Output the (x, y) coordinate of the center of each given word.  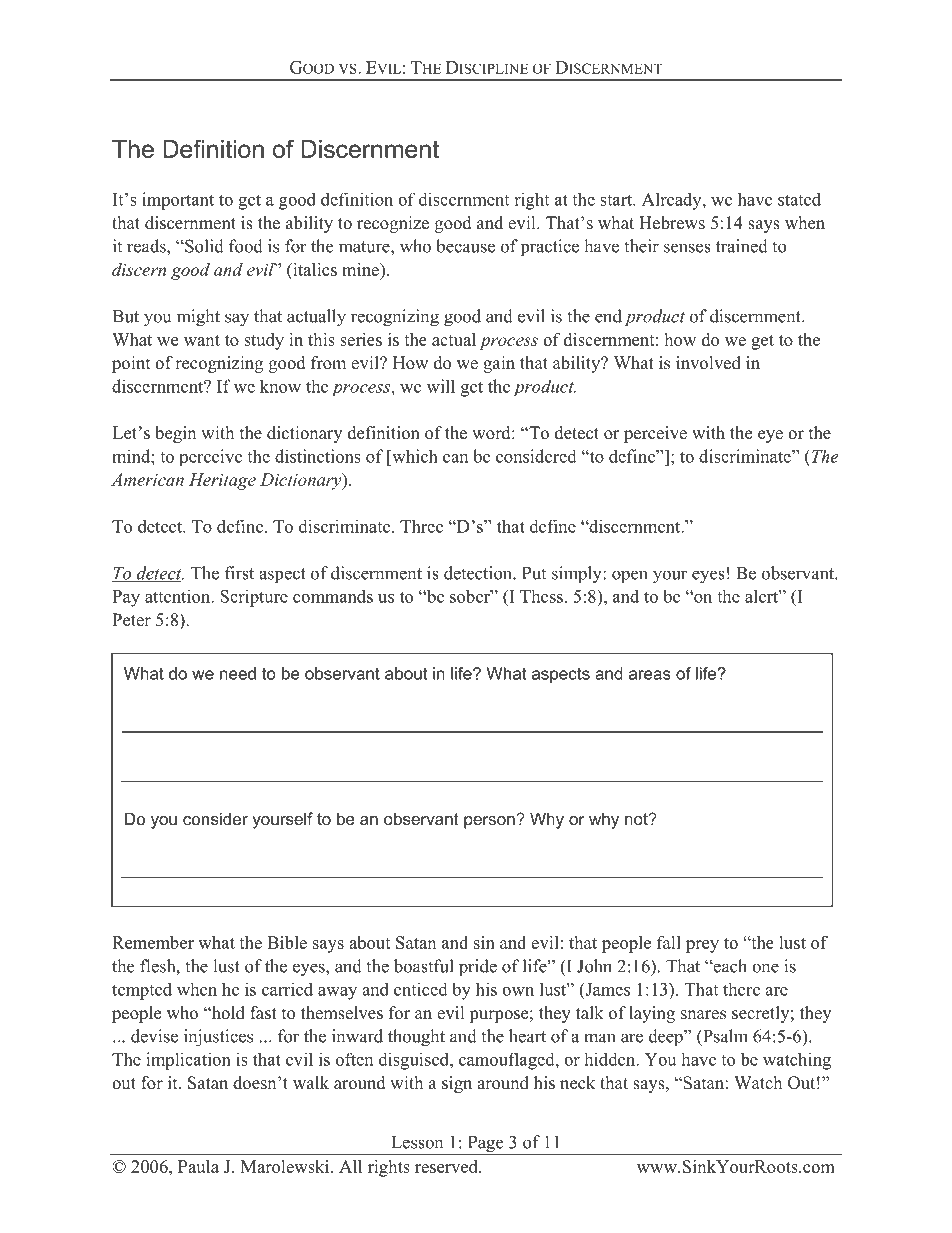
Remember (153, 942)
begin (175, 434)
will (441, 386)
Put (534, 573)
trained (742, 246)
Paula (198, 1166)
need (238, 673)
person (490, 822)
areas (650, 675)
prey (702, 946)
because (465, 246)
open (630, 577)
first (239, 573)
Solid (203, 246)
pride (478, 968)
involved (708, 363)
